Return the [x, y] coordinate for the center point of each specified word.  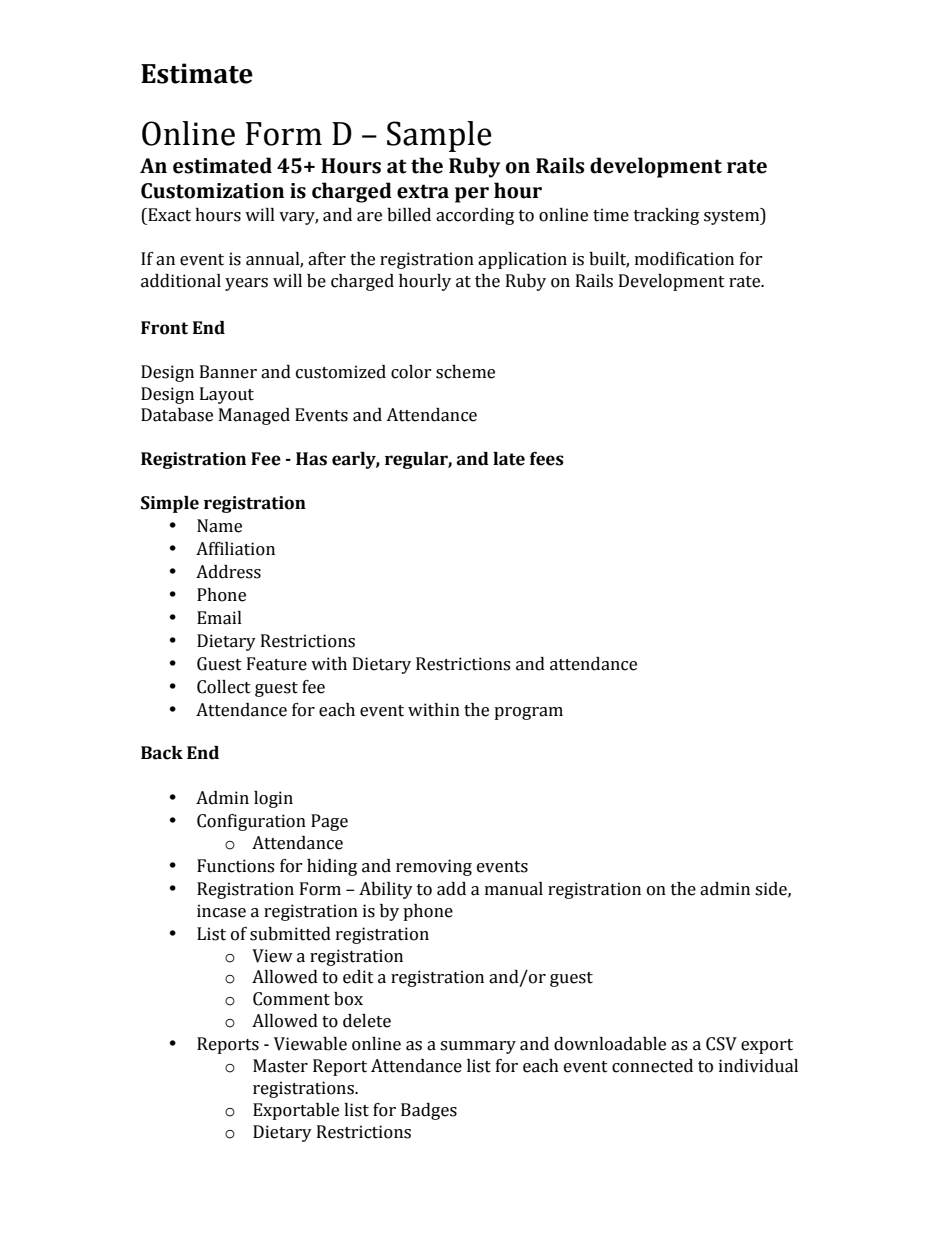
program [528, 713]
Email [219, 618]
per [472, 195]
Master [280, 1066]
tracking [666, 216]
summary [478, 1047]
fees [547, 459]
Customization [212, 191]
